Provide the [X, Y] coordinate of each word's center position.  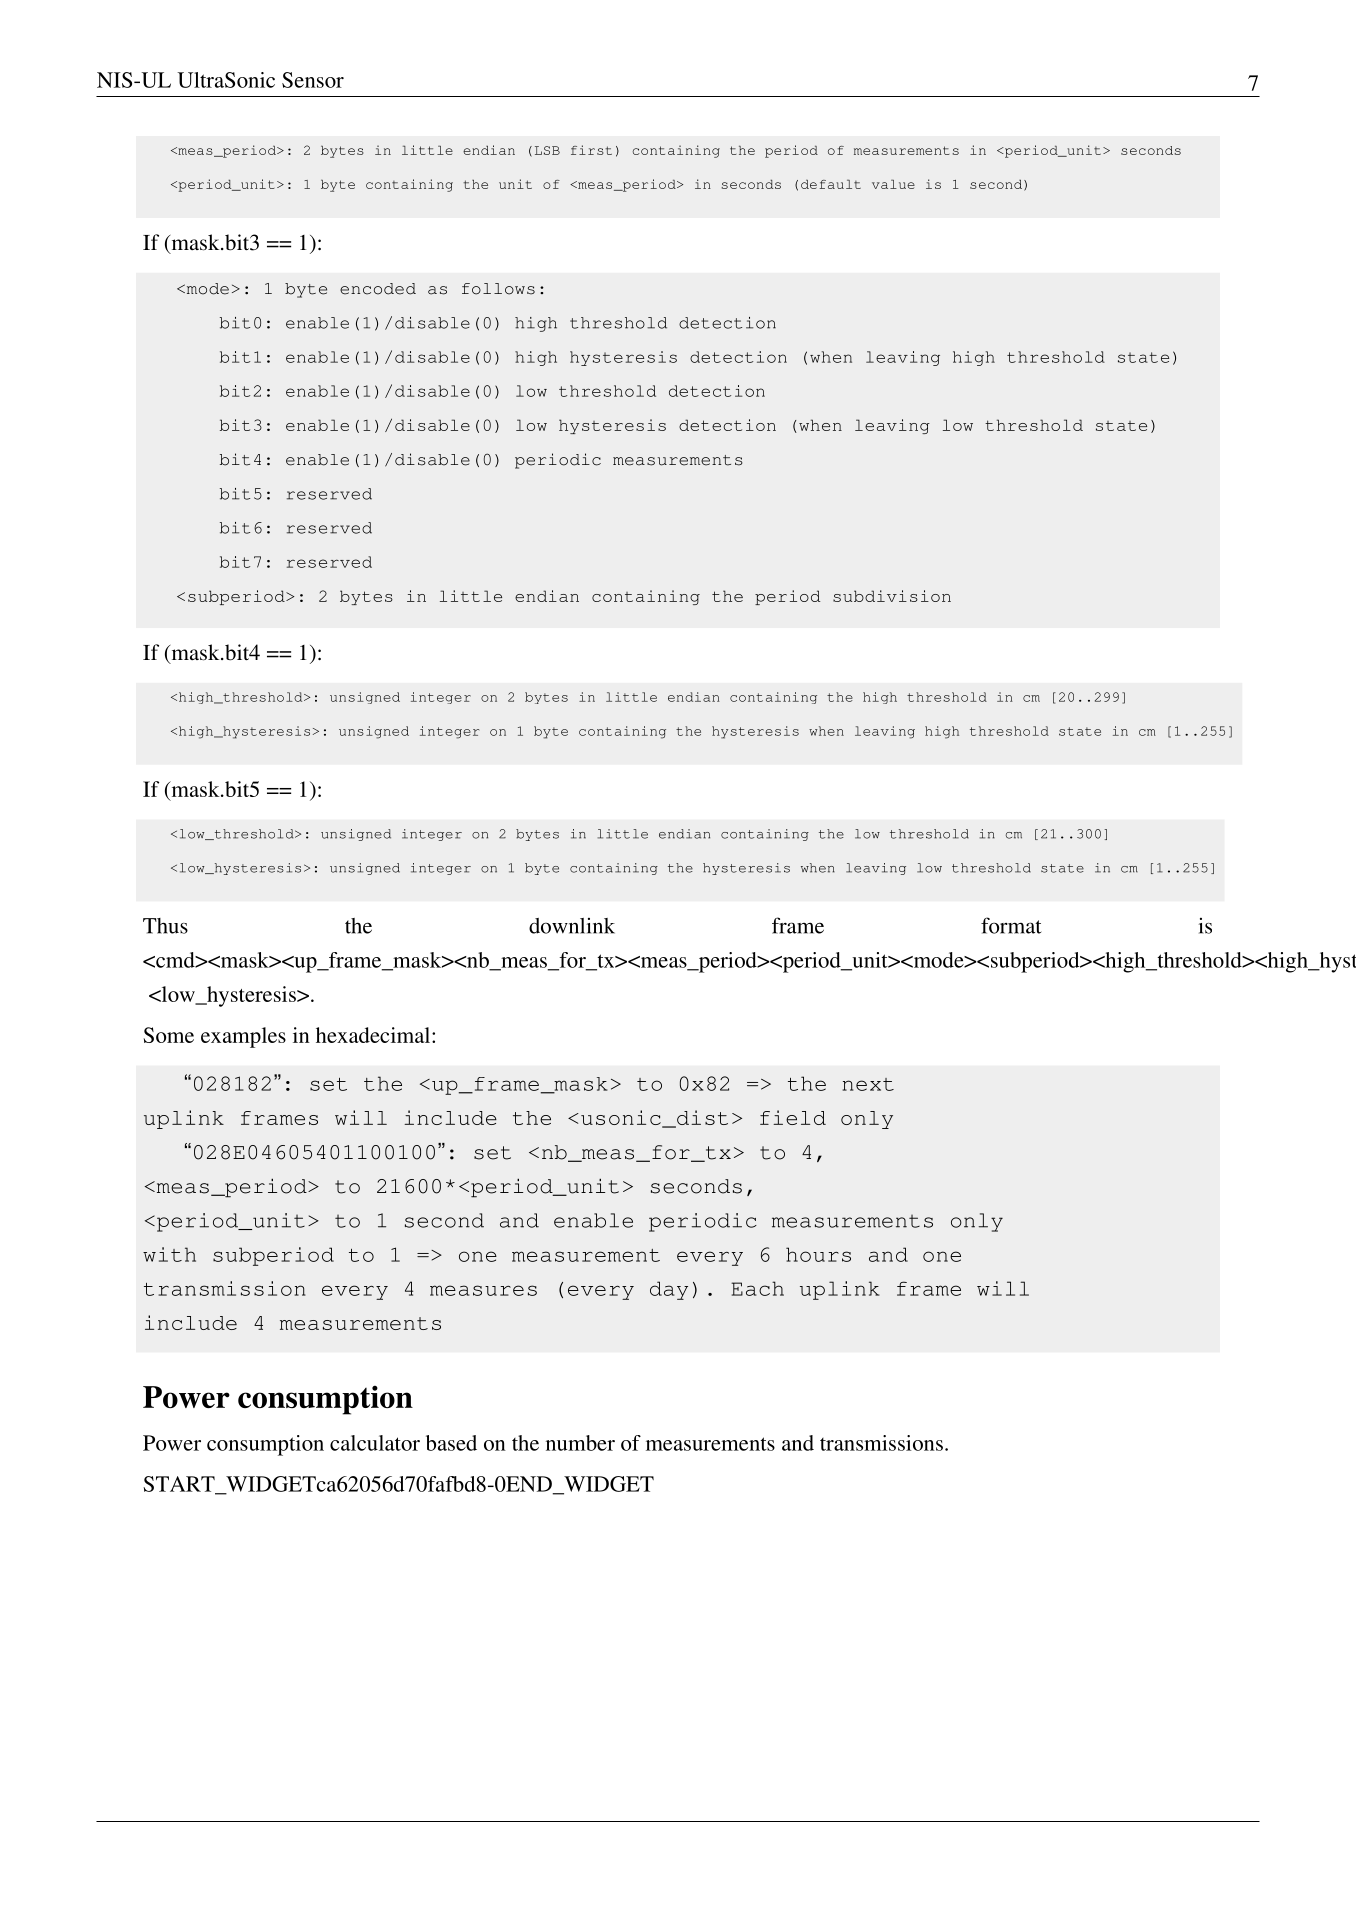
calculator [375, 1443]
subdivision [892, 596]
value [893, 184]
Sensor [313, 80]
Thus [165, 926]
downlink [572, 926]
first [591, 150]
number [580, 1443]
